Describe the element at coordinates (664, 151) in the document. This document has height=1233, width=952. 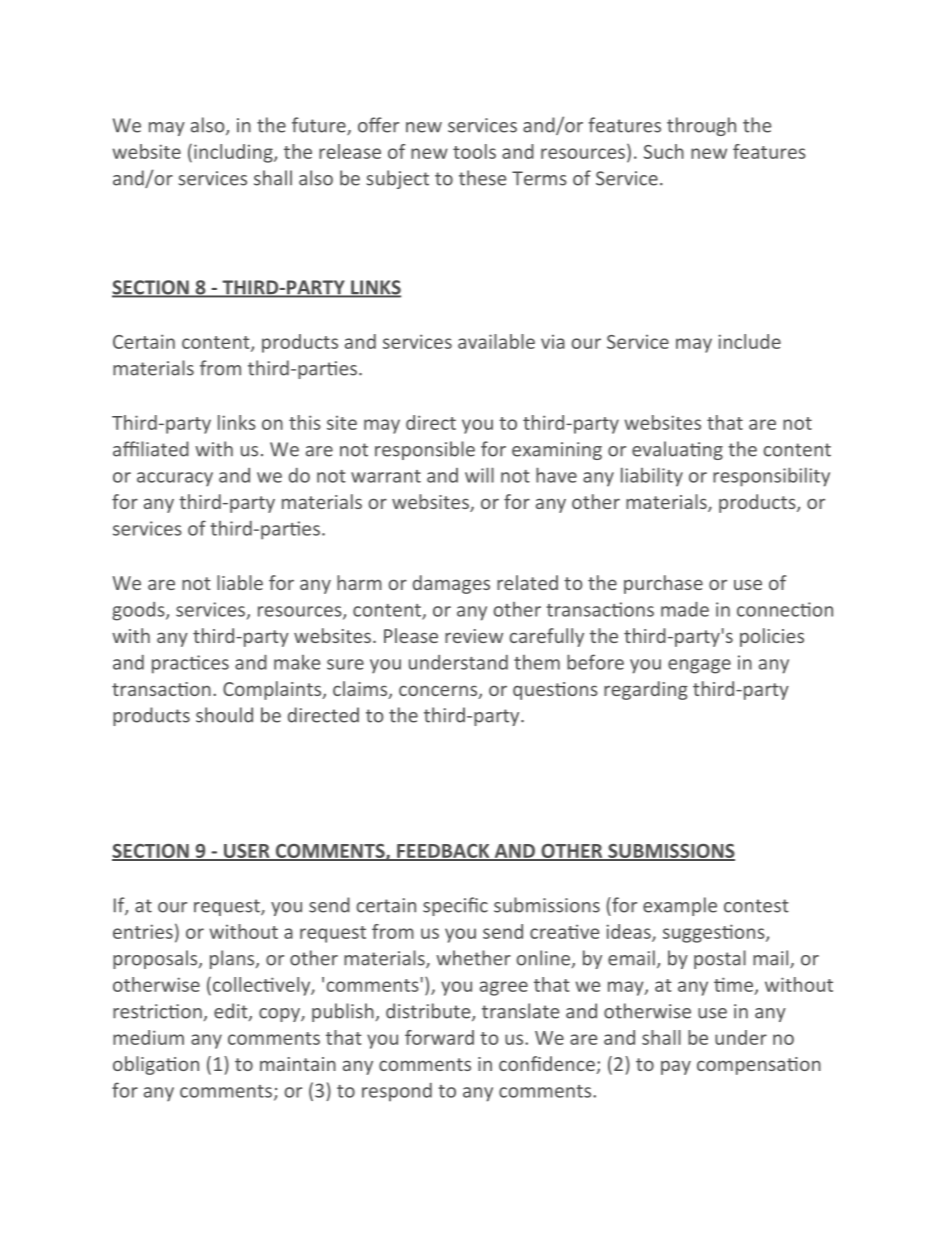
I see `Such` at that location.
